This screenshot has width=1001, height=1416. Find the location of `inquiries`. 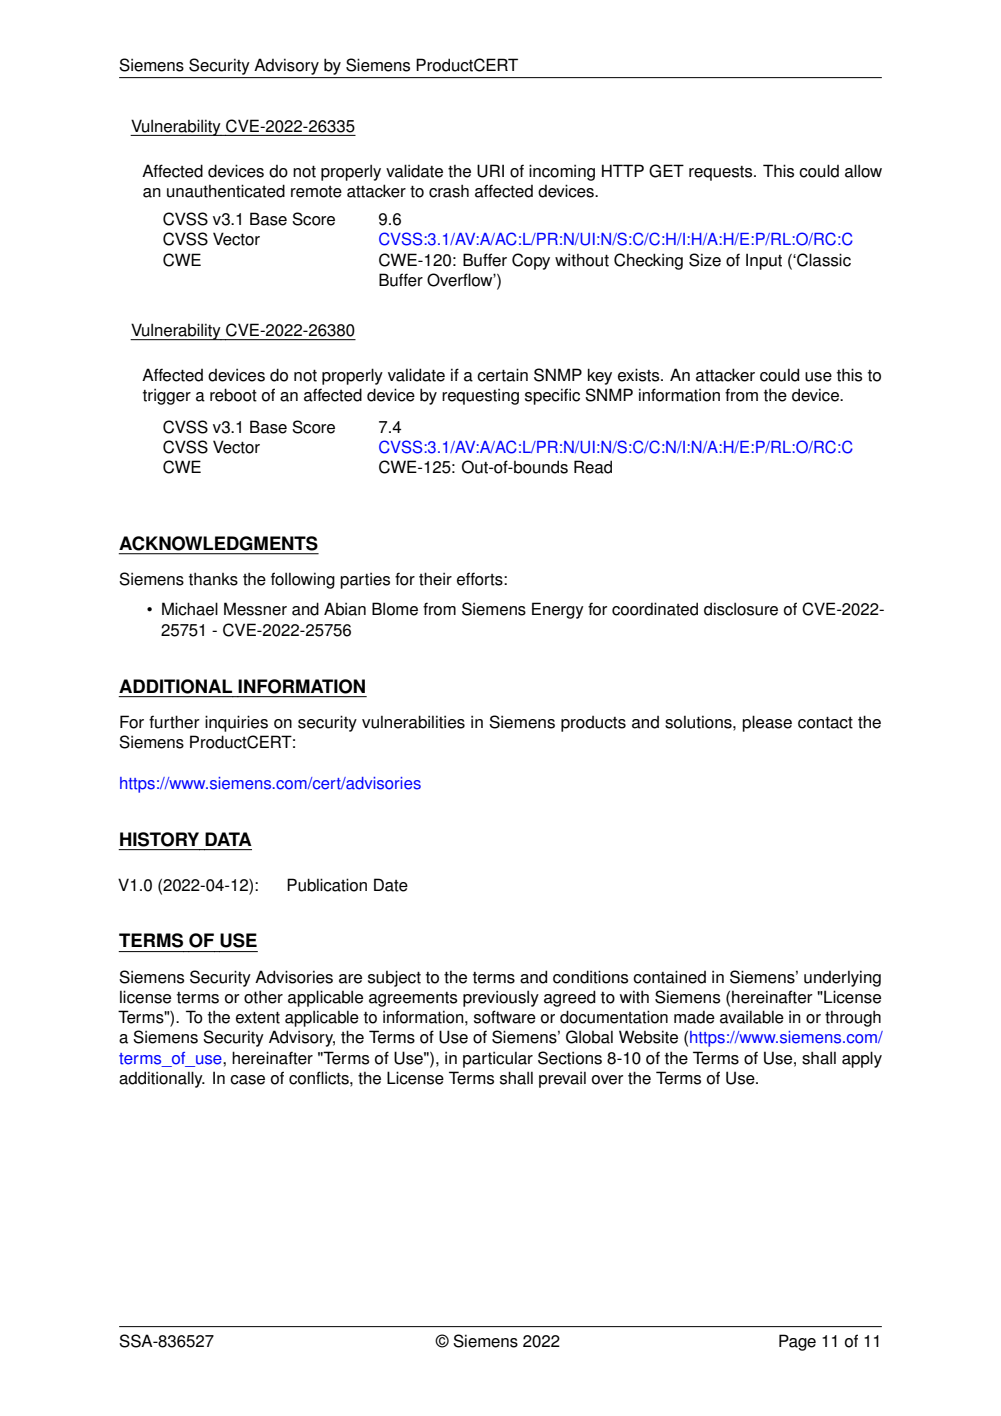

inquiries is located at coordinates (236, 723).
